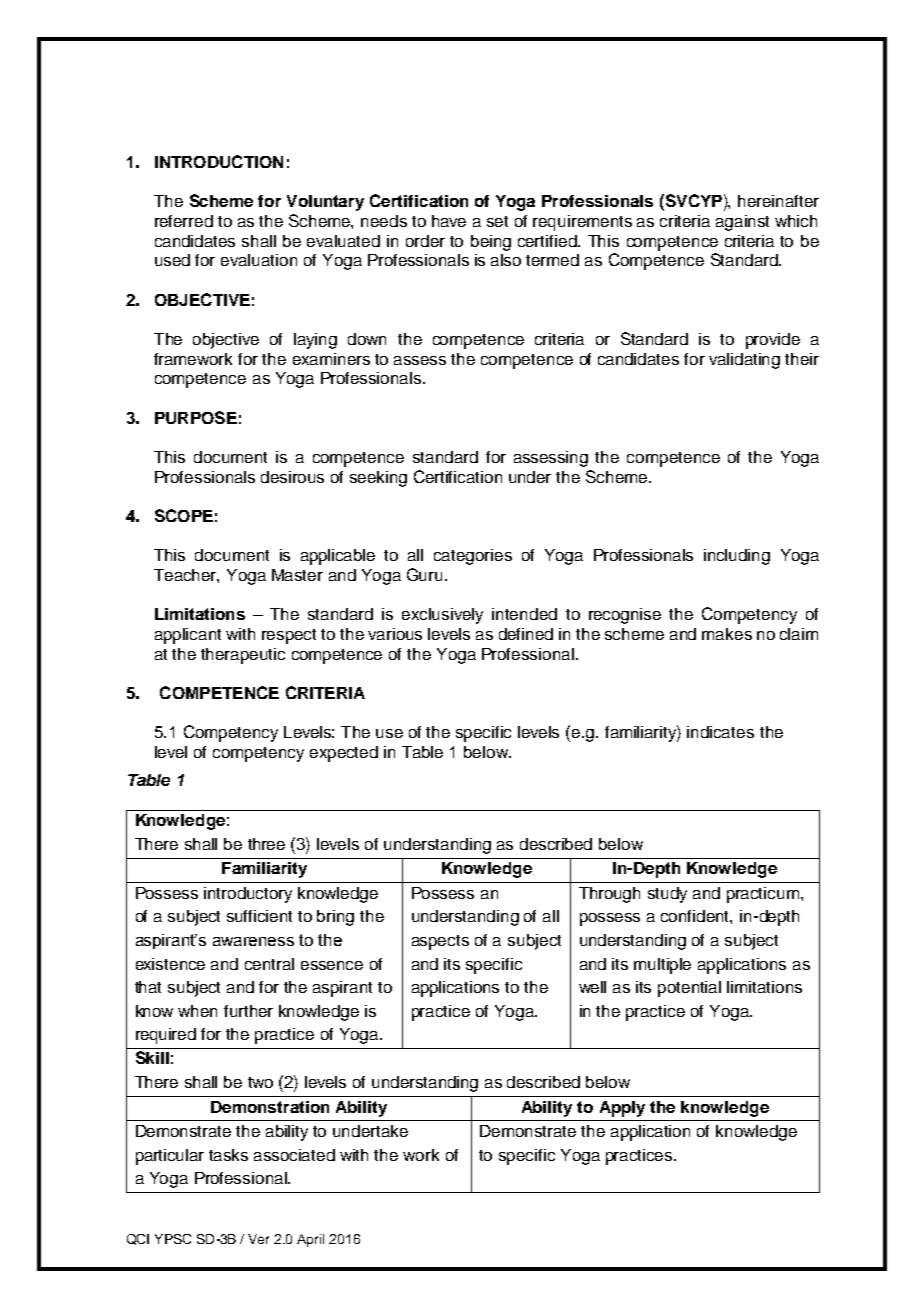 Image resolution: width=924 pixels, height=1308 pixels. What do you see at coordinates (737, 557) in the screenshot?
I see `including` at bounding box center [737, 557].
